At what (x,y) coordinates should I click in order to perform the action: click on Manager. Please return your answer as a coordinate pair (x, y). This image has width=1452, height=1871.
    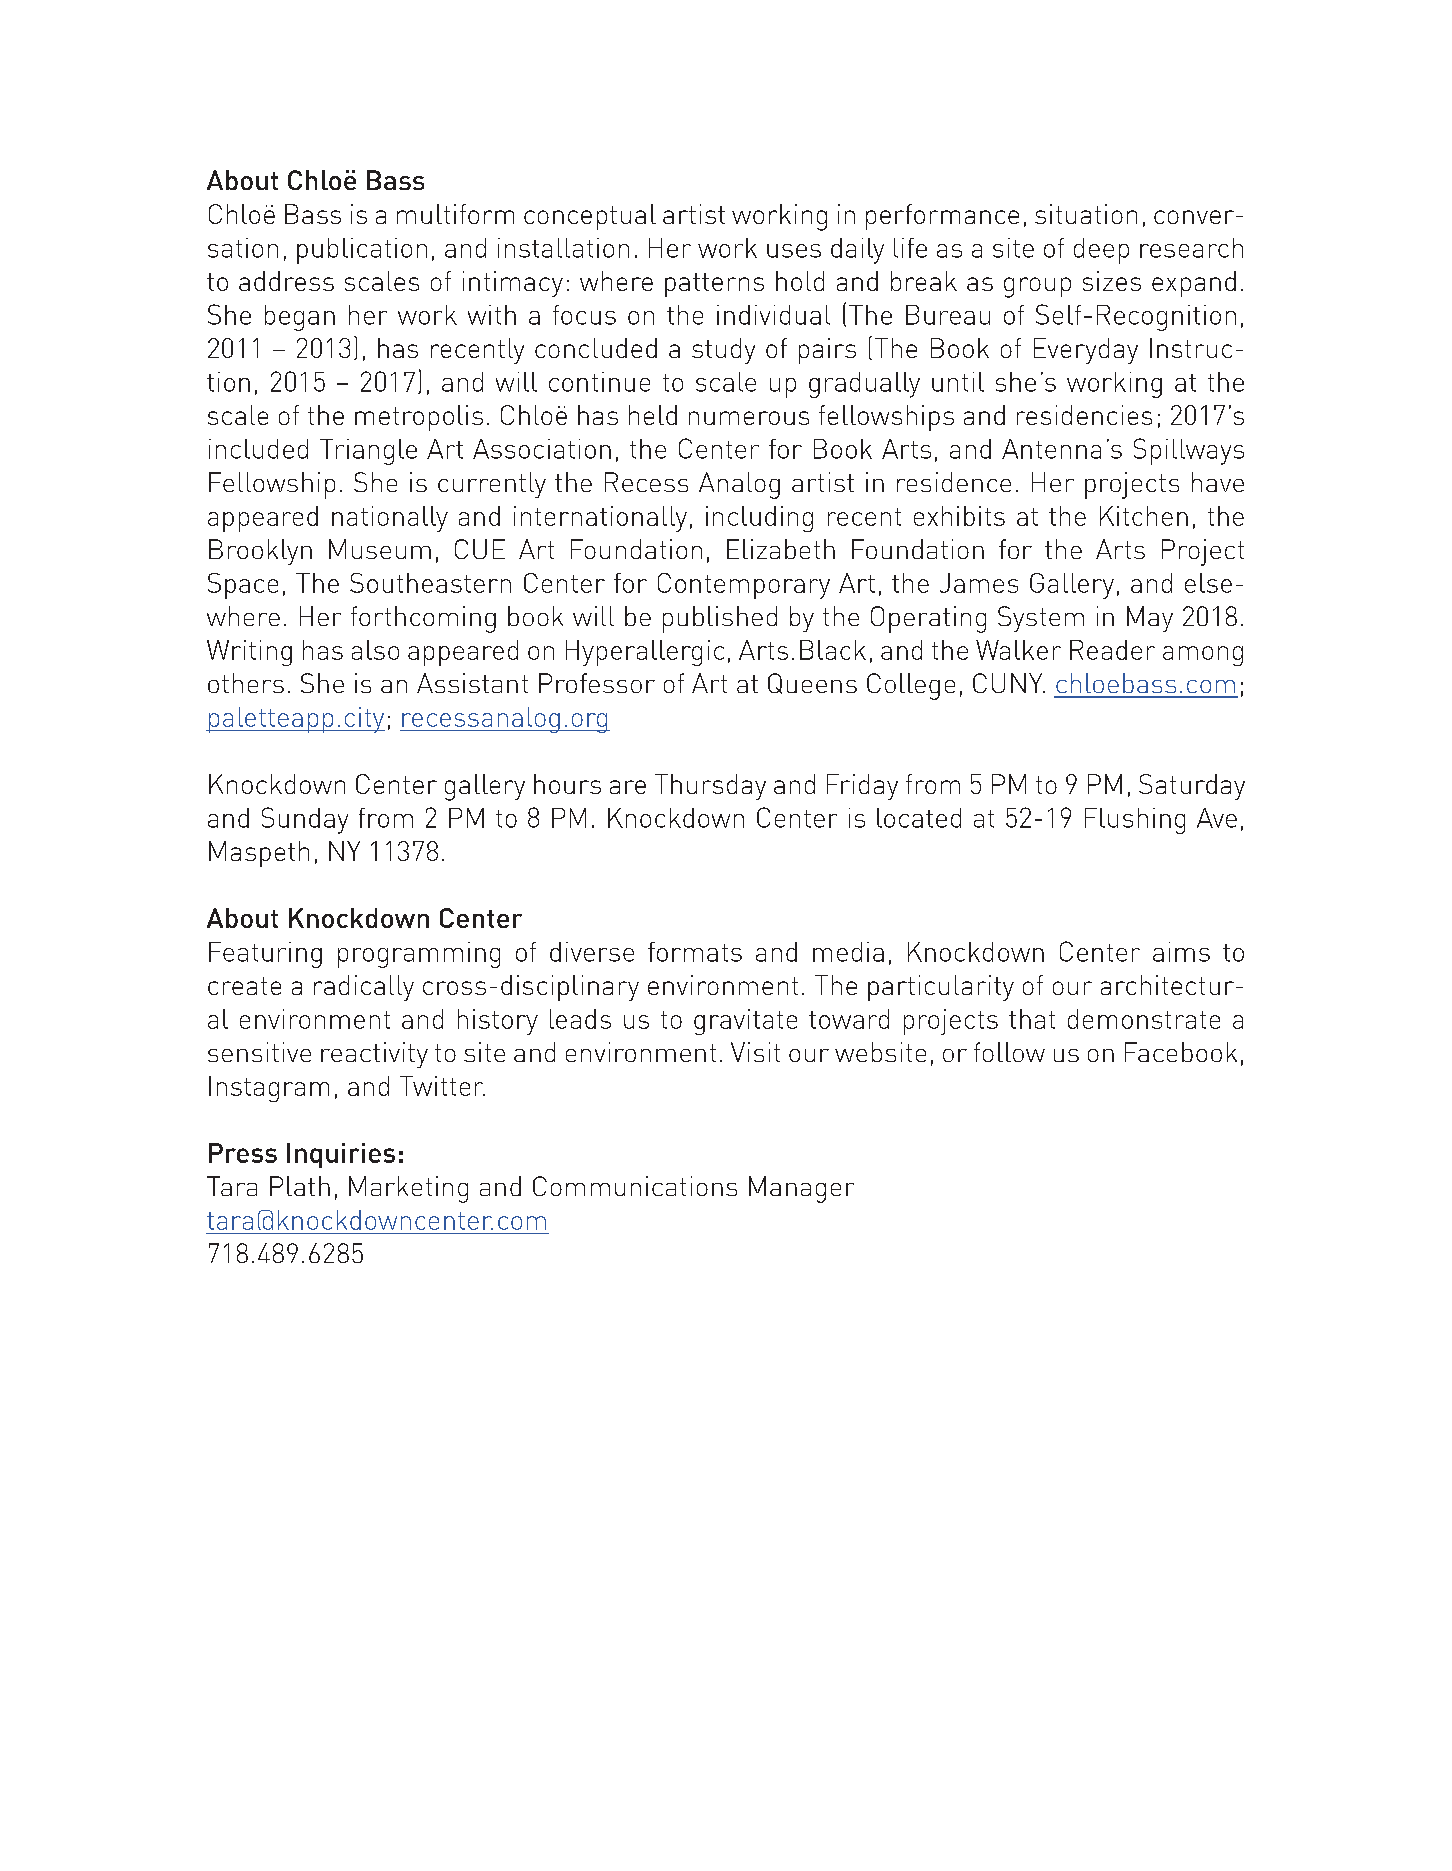
    Looking at the image, I should click on (801, 1189).
